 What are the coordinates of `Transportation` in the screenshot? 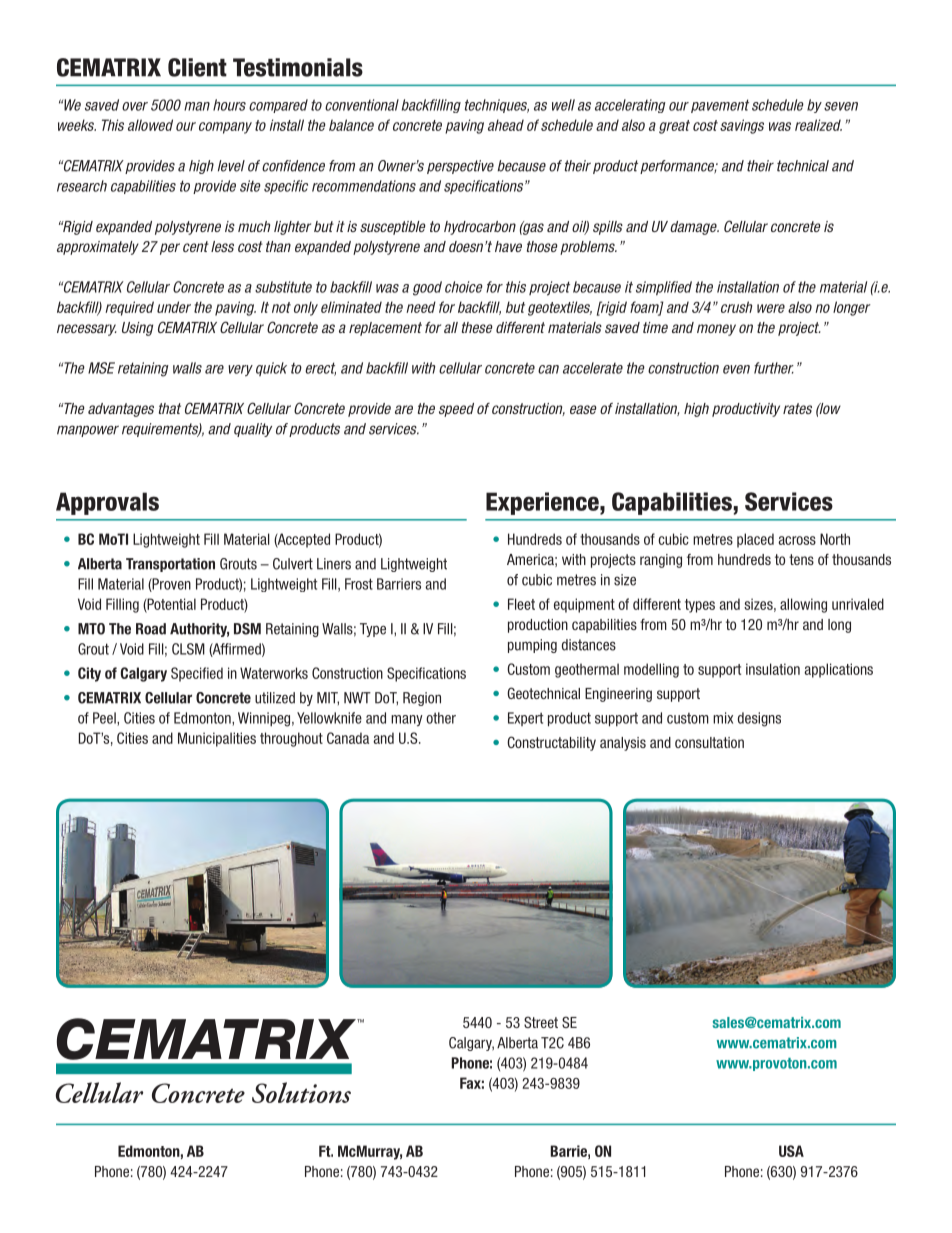 It's located at (170, 565).
